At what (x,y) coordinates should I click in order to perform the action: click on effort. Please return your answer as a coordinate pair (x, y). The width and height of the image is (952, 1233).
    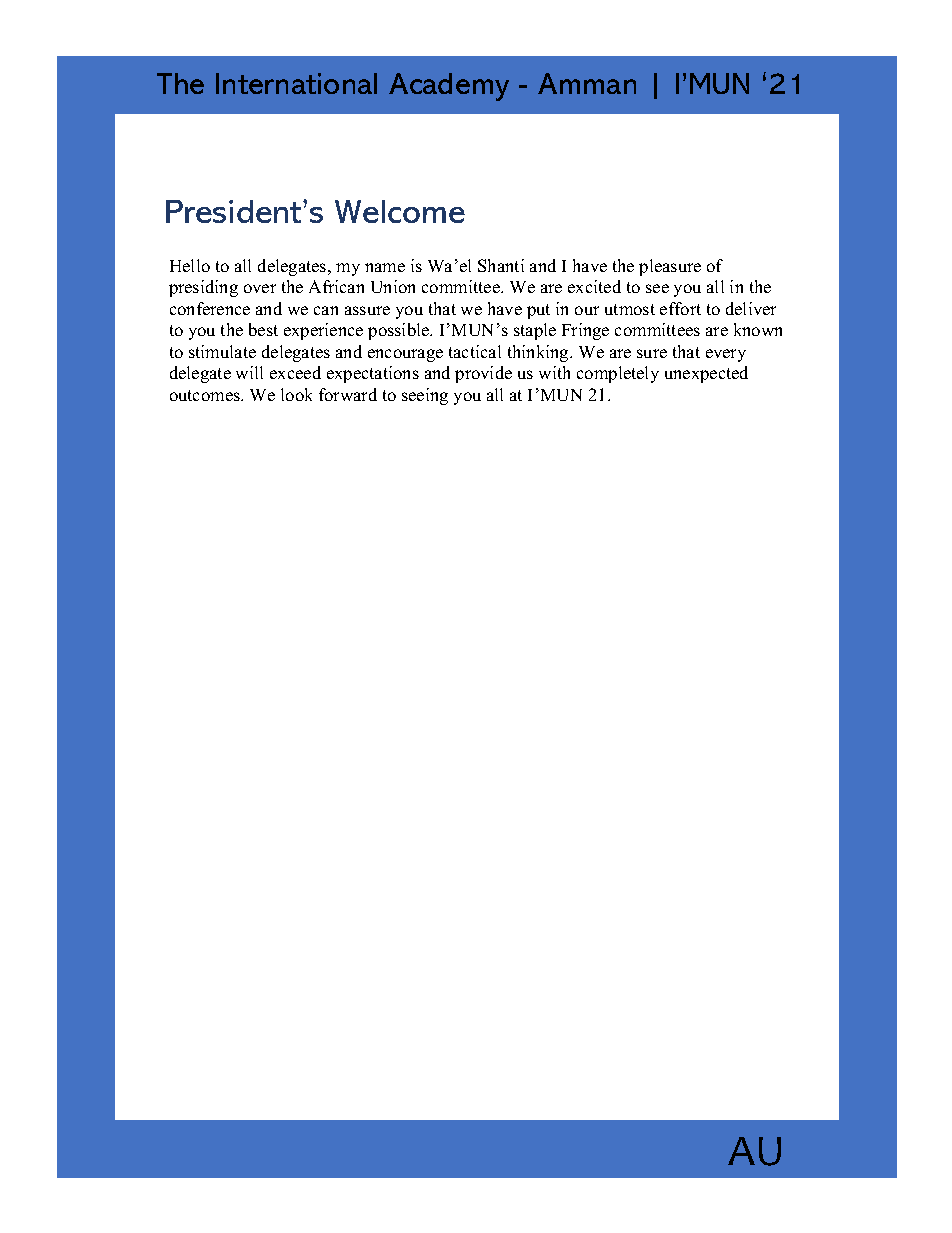
    Looking at the image, I should click on (680, 308).
